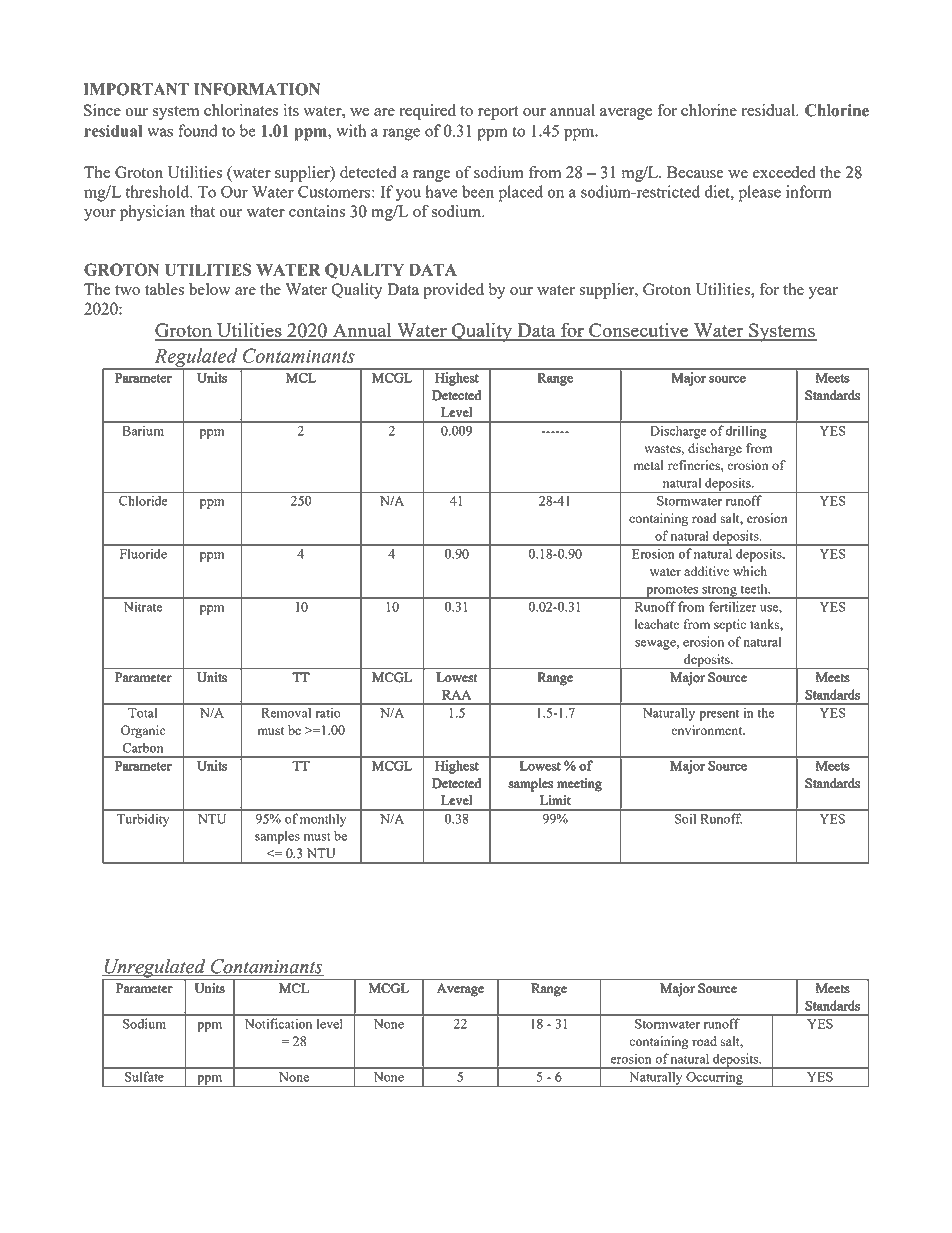 This screenshot has height=1233, width=952. I want to click on Because, so click(695, 172).
